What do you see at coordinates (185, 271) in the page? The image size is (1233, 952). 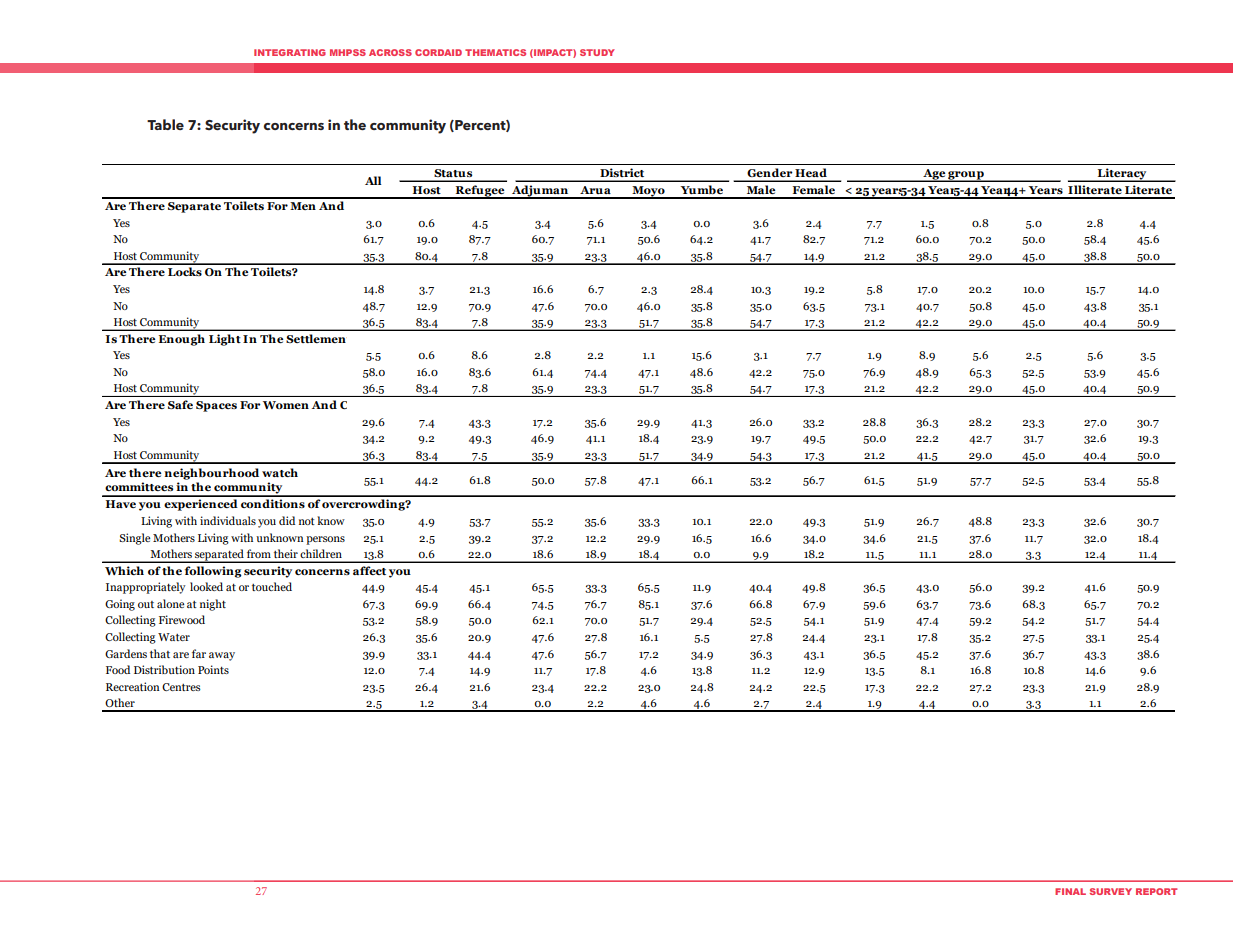 I see `Locks` at bounding box center [185, 271].
